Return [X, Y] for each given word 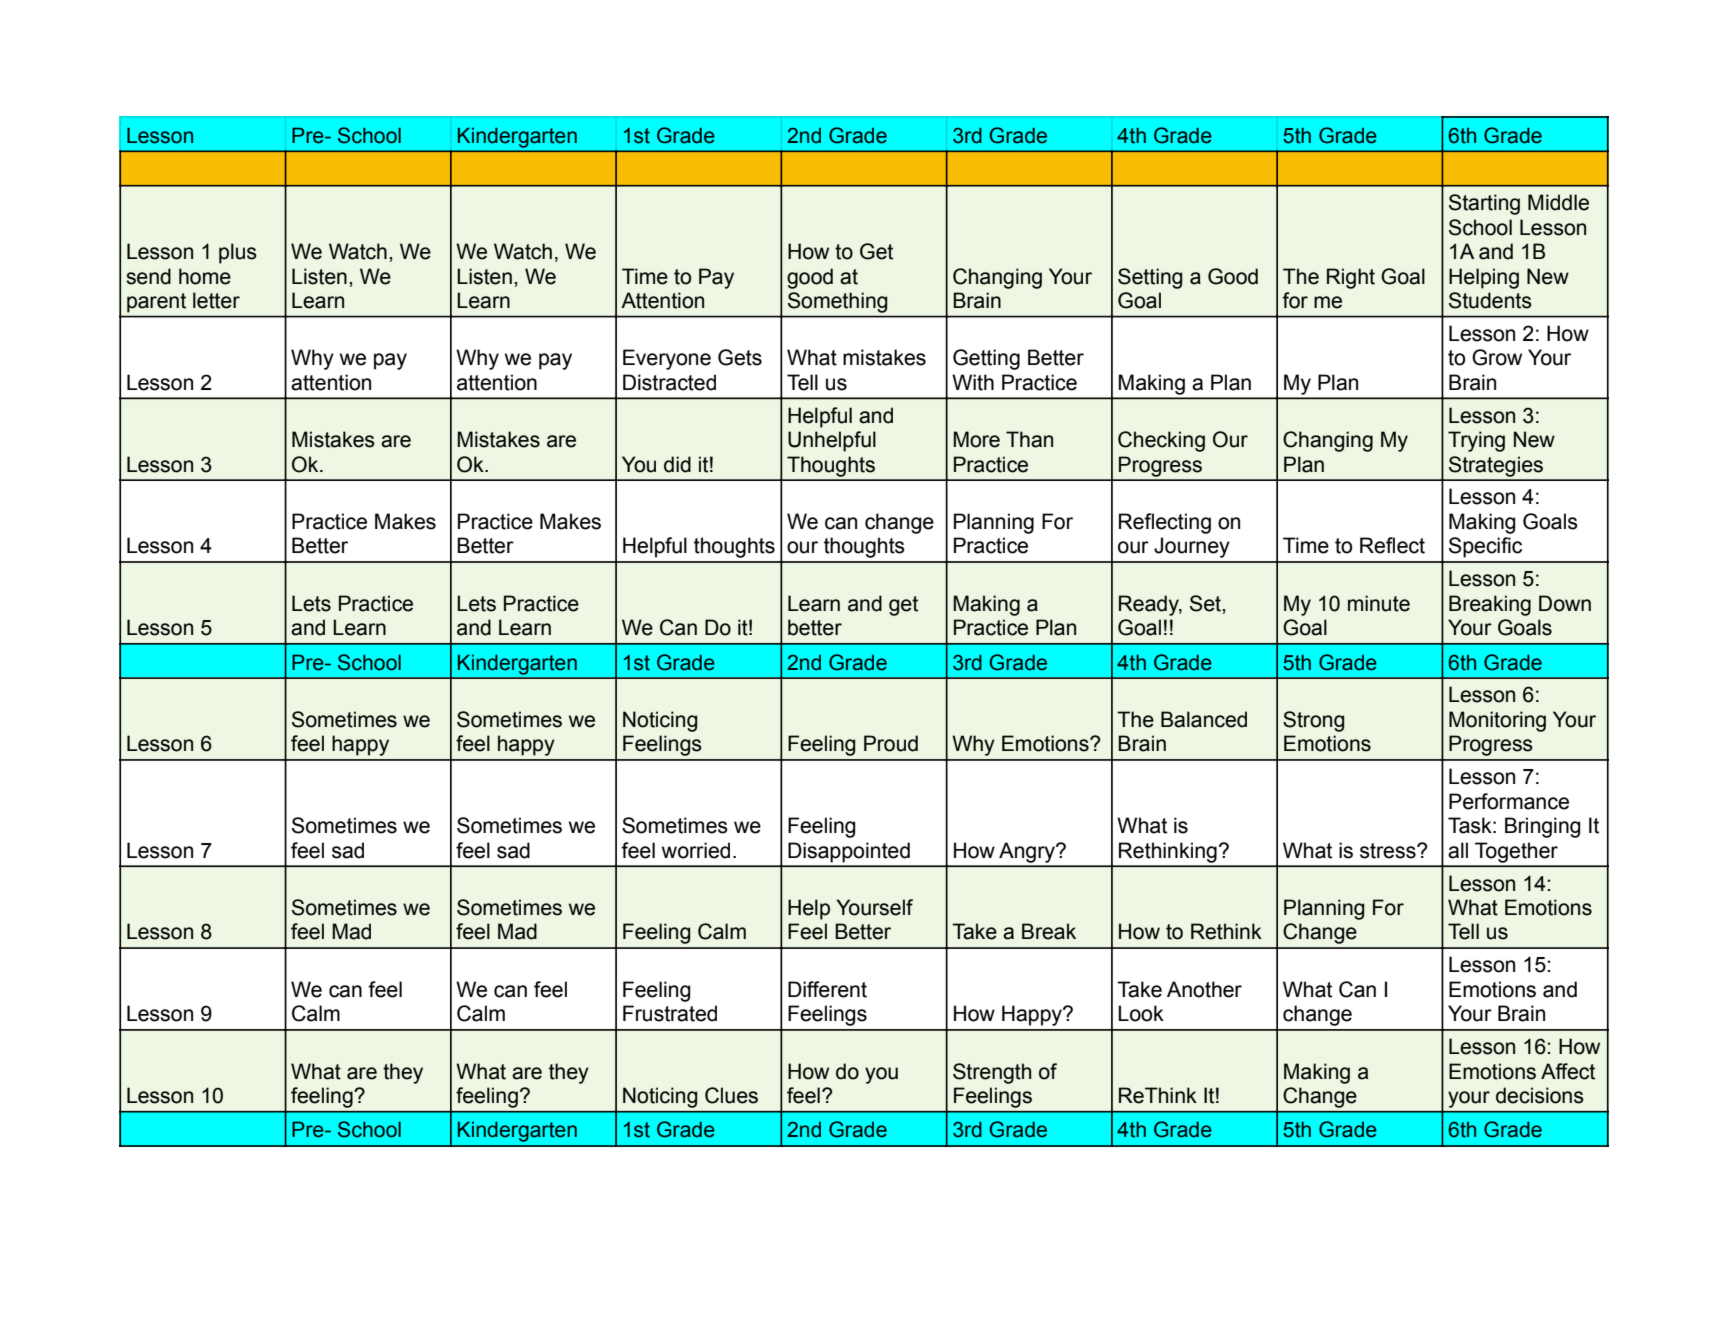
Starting [1484, 204]
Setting [1150, 278]
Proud [891, 743]
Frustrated [670, 1013]
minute [1379, 603]
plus [238, 253]
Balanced [1204, 719]
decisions [1540, 1095]
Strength [992, 1073]
